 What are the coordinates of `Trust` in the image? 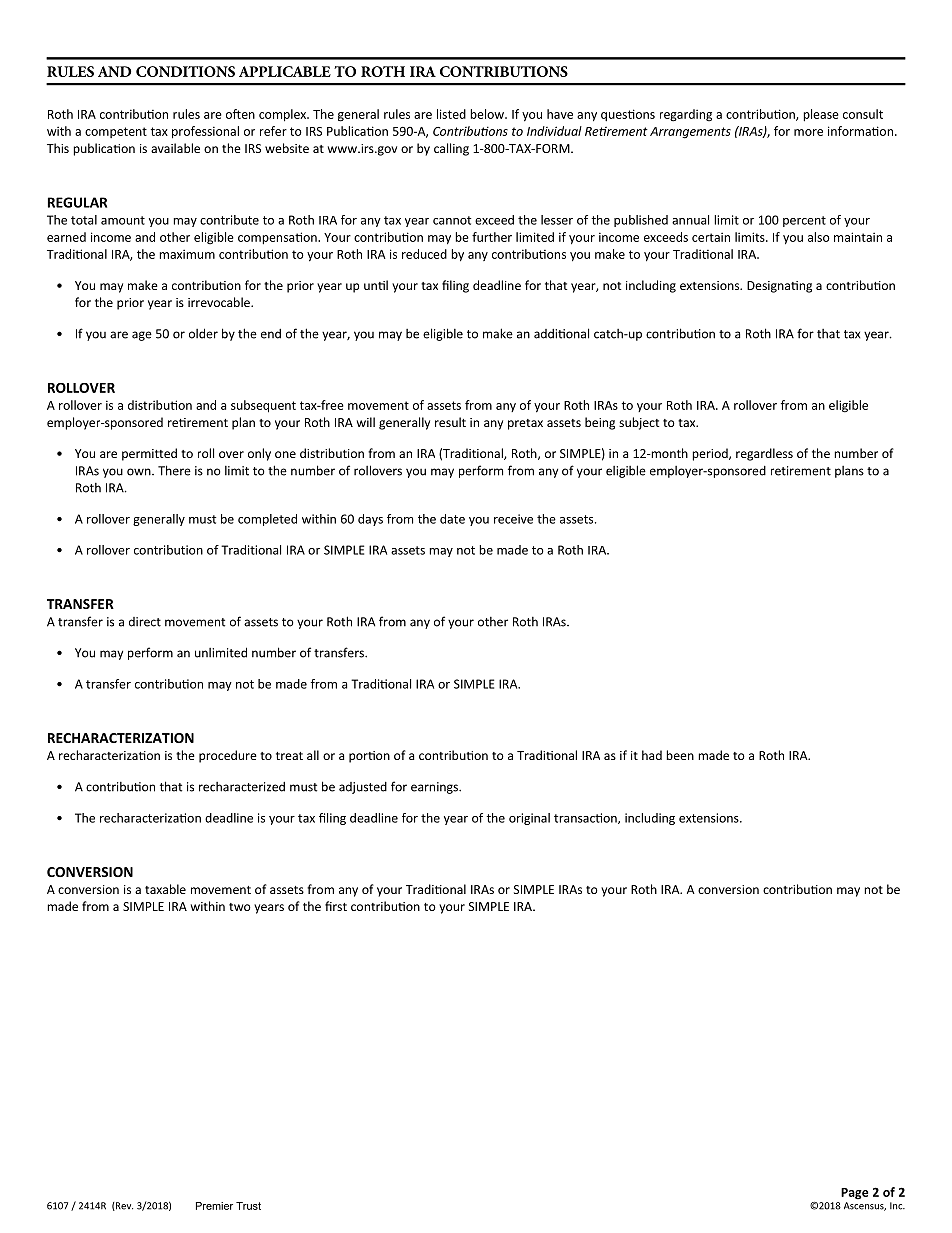 It's located at (248, 1206).
